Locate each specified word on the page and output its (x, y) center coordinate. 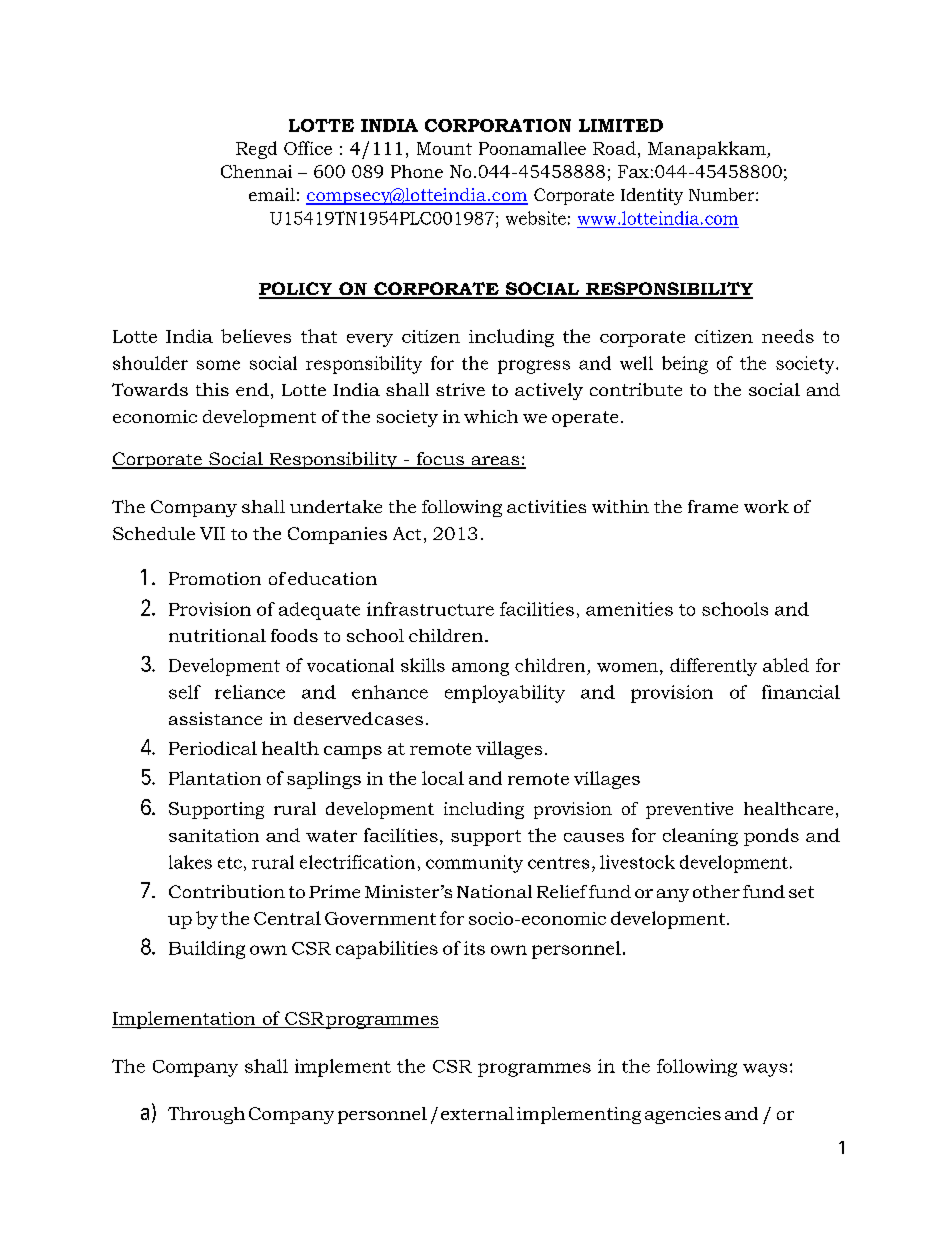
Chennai (256, 171)
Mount (444, 148)
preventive (689, 810)
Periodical (213, 748)
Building (207, 950)
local (443, 778)
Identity (652, 196)
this (212, 389)
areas (495, 462)
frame (713, 506)
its (474, 948)
